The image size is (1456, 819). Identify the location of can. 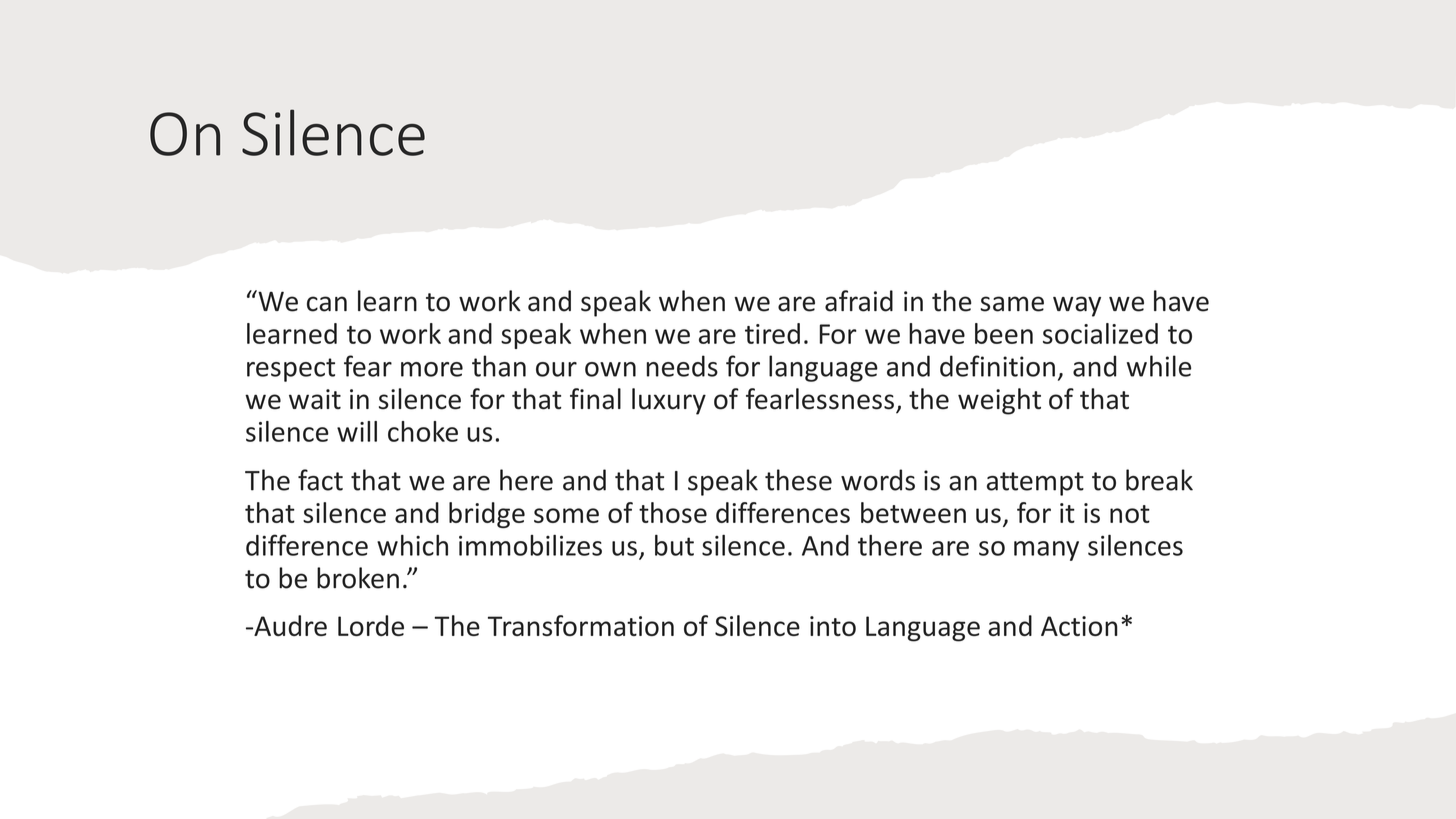
(327, 304).
